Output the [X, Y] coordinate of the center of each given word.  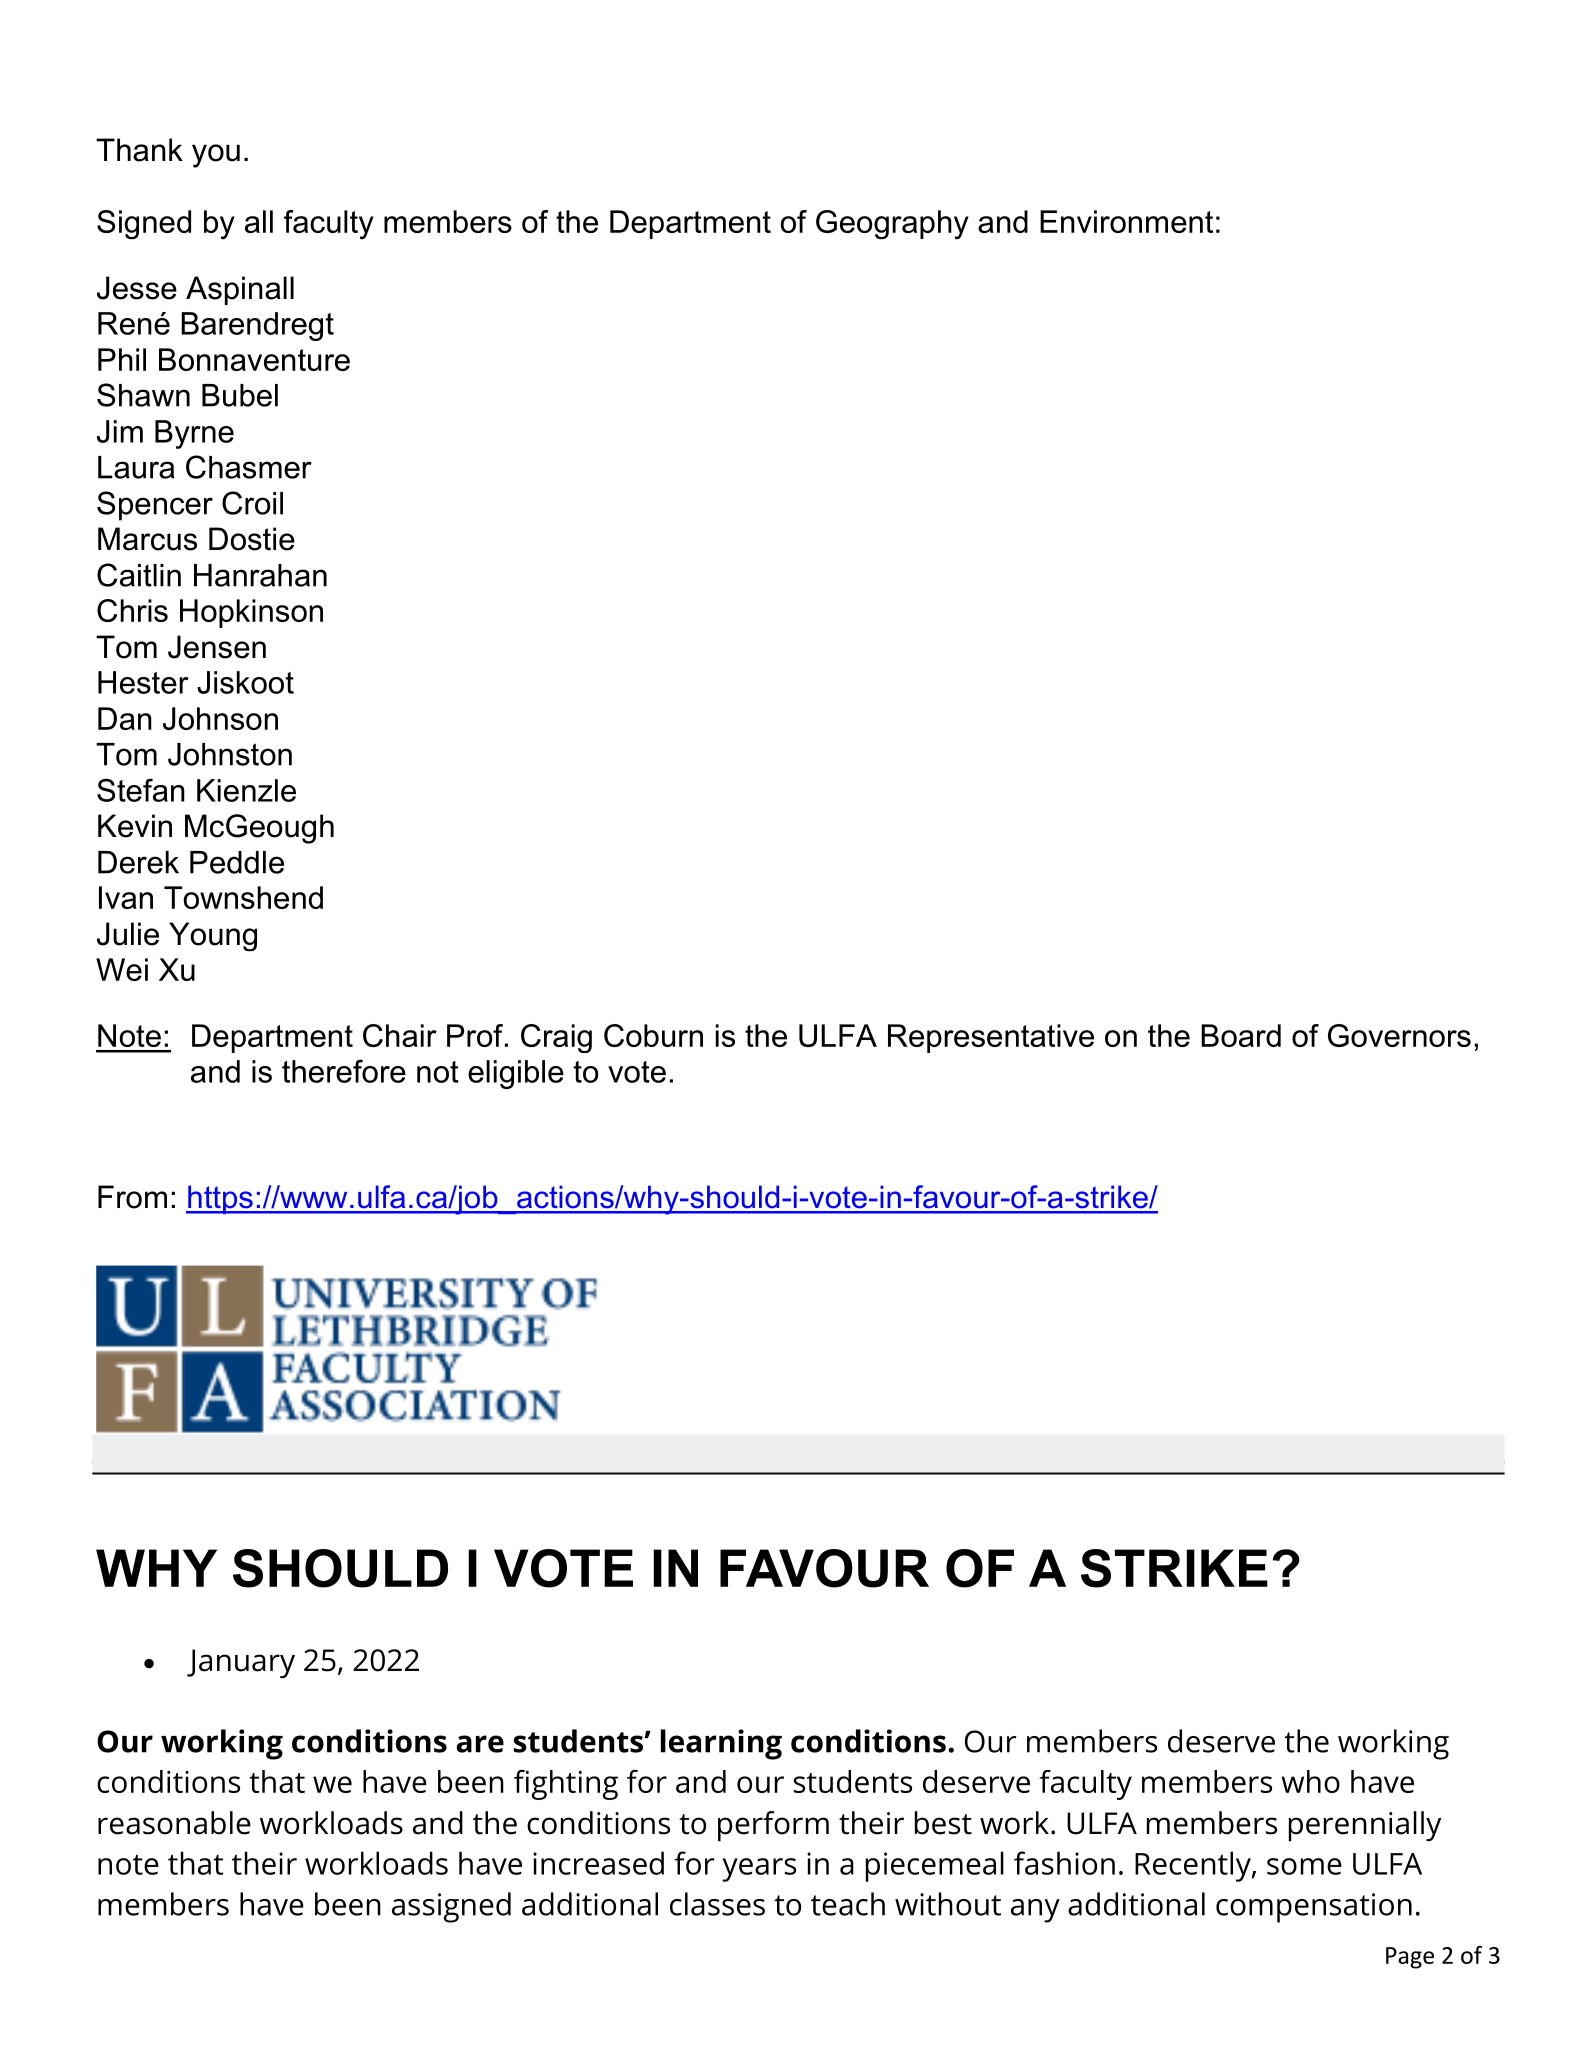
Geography [892, 225]
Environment [1126, 221]
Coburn [653, 1035]
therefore [344, 1071]
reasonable [174, 1823]
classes [717, 1904]
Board [1241, 1035]
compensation [1314, 1908]
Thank [139, 150]
